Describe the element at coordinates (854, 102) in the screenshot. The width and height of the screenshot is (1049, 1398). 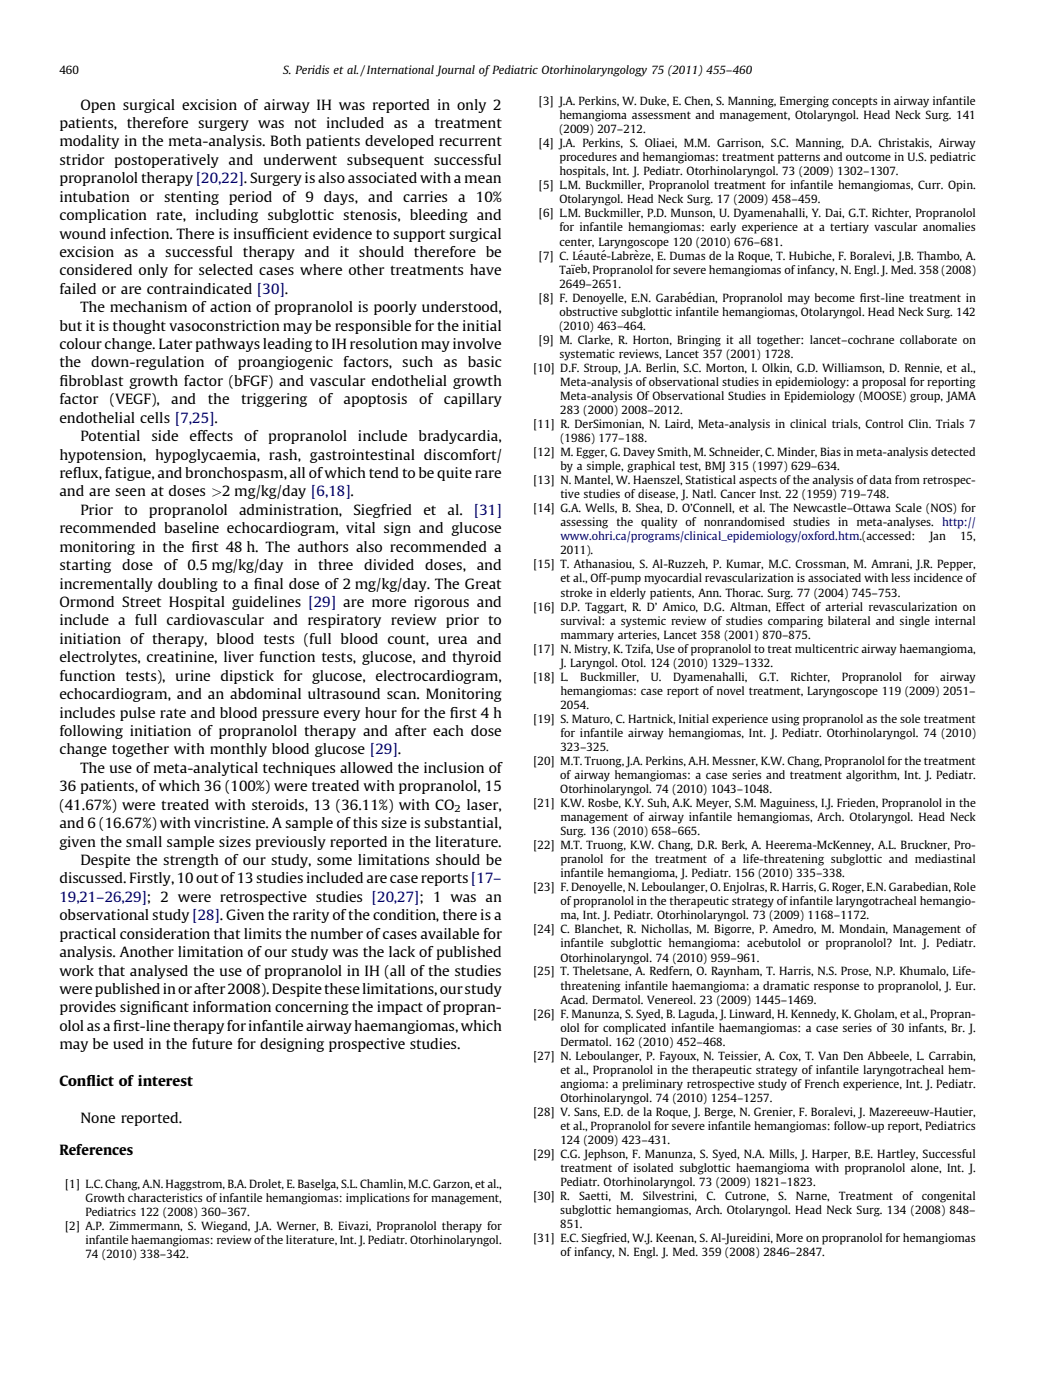
I see `concepts` at that location.
